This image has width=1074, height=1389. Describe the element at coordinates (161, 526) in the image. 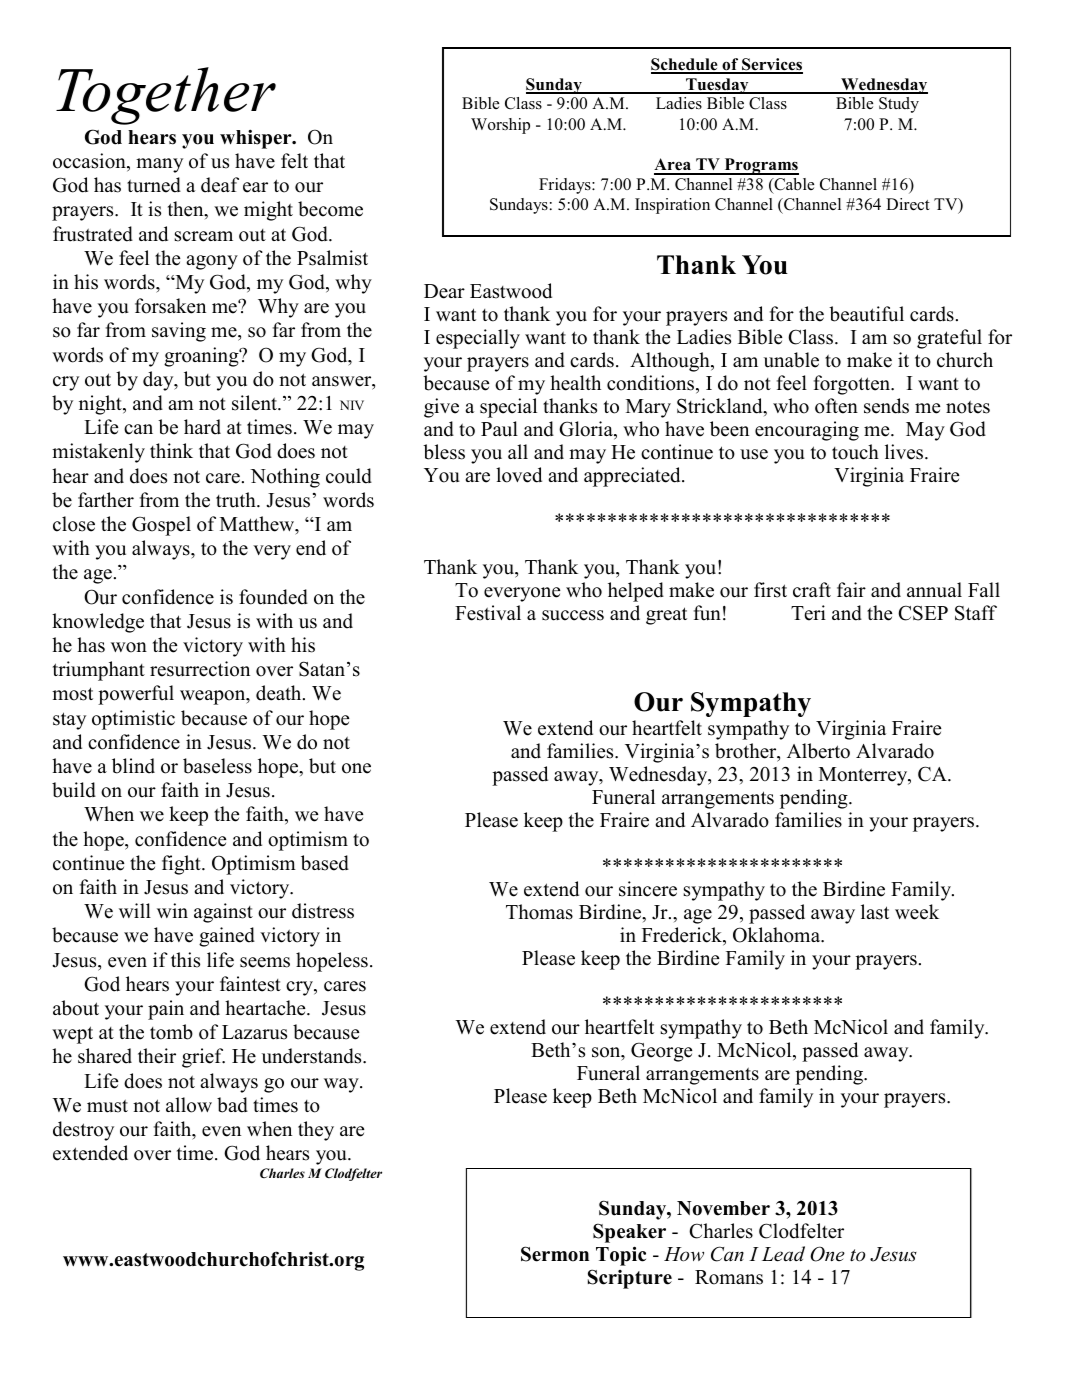

I see `Gospel` at that location.
